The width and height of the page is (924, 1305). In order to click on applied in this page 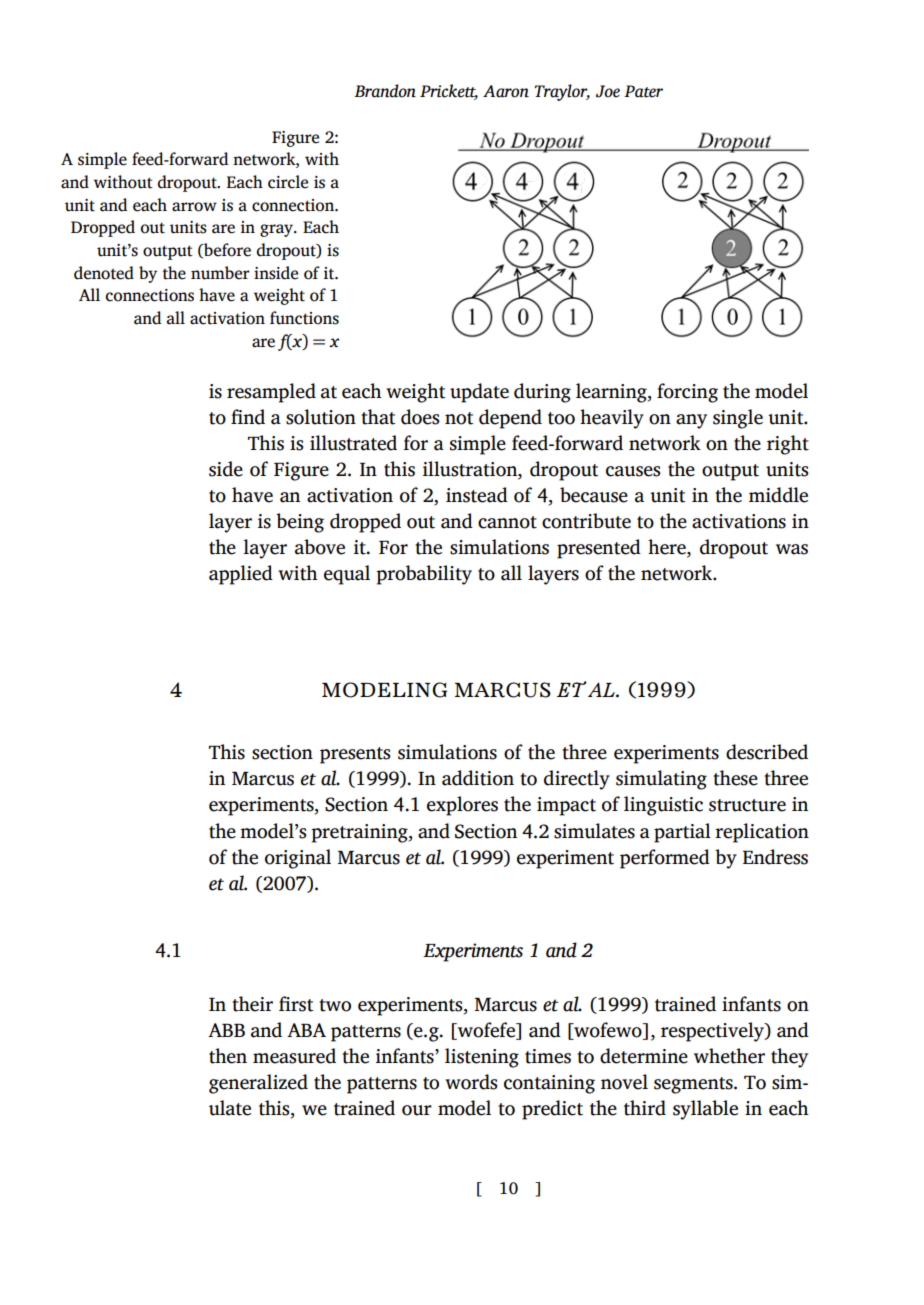, I will do `click(241, 575)`.
